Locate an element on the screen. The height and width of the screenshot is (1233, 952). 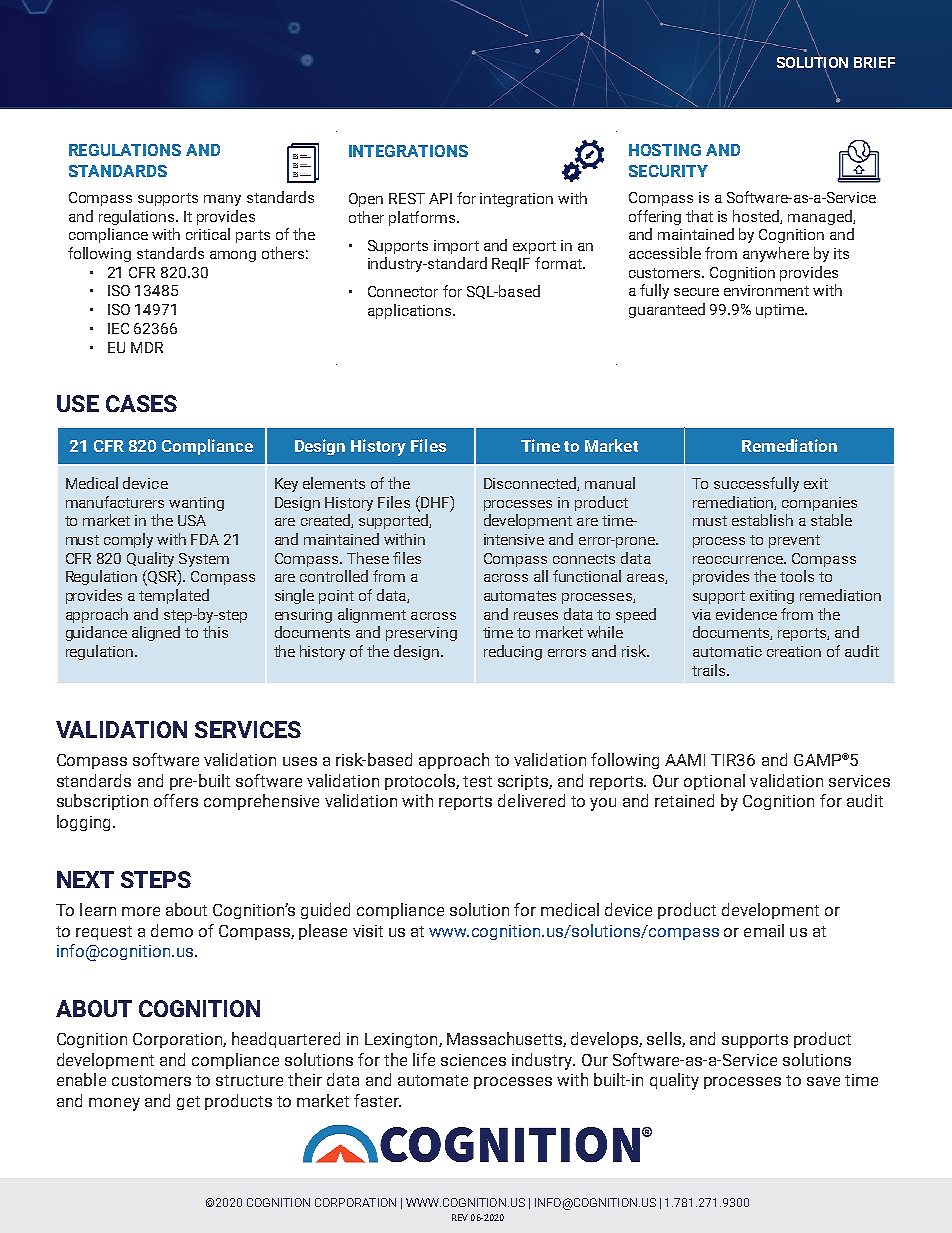
get is located at coordinates (188, 1103).
